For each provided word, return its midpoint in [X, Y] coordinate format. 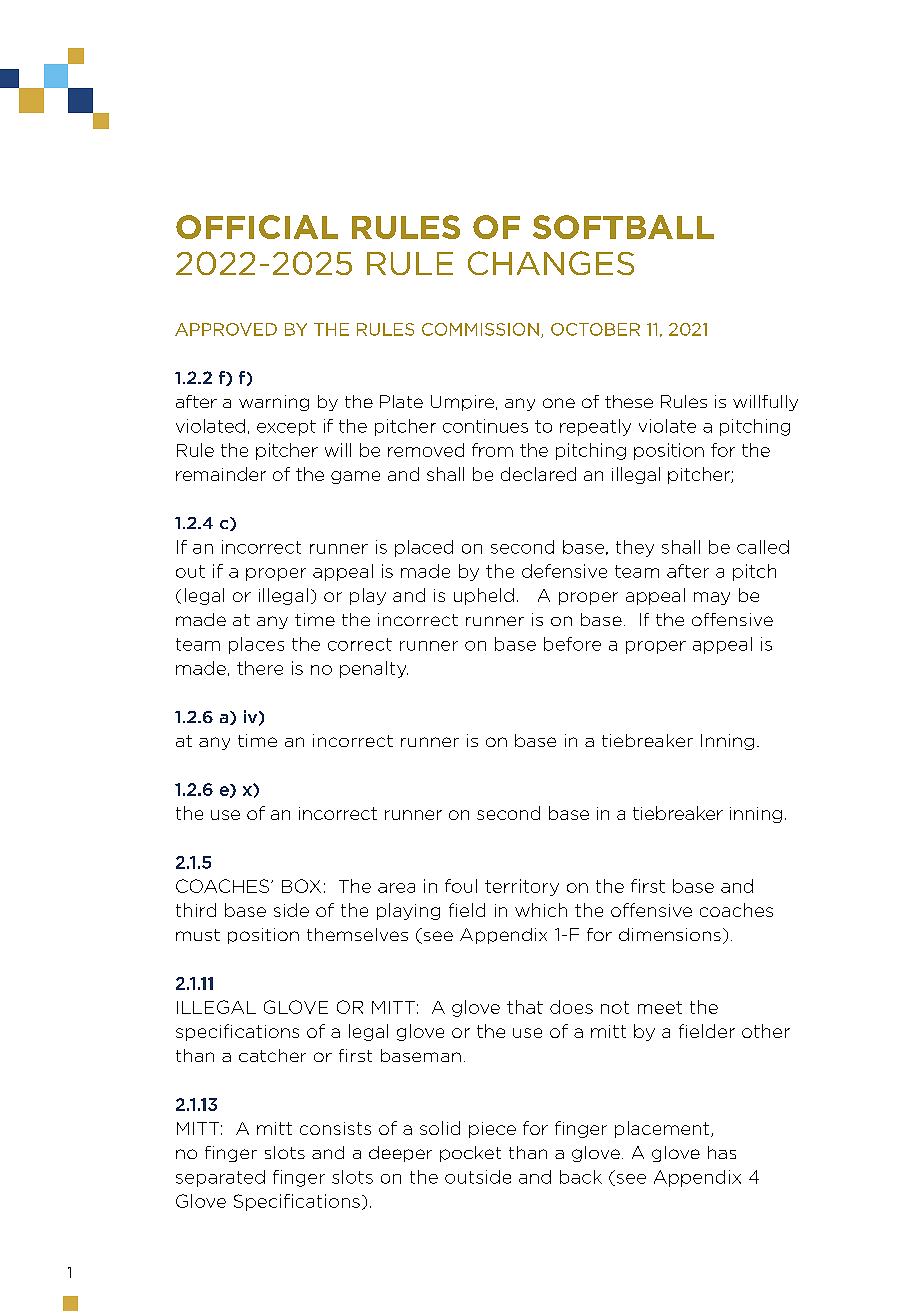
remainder [221, 474]
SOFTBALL [623, 227]
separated [220, 1178]
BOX [301, 886]
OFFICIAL [257, 227]
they [635, 548]
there [260, 668]
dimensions [670, 934]
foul [461, 886]
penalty [374, 669]
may [712, 598]
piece [492, 1130]
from [492, 450]
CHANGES [551, 263]
